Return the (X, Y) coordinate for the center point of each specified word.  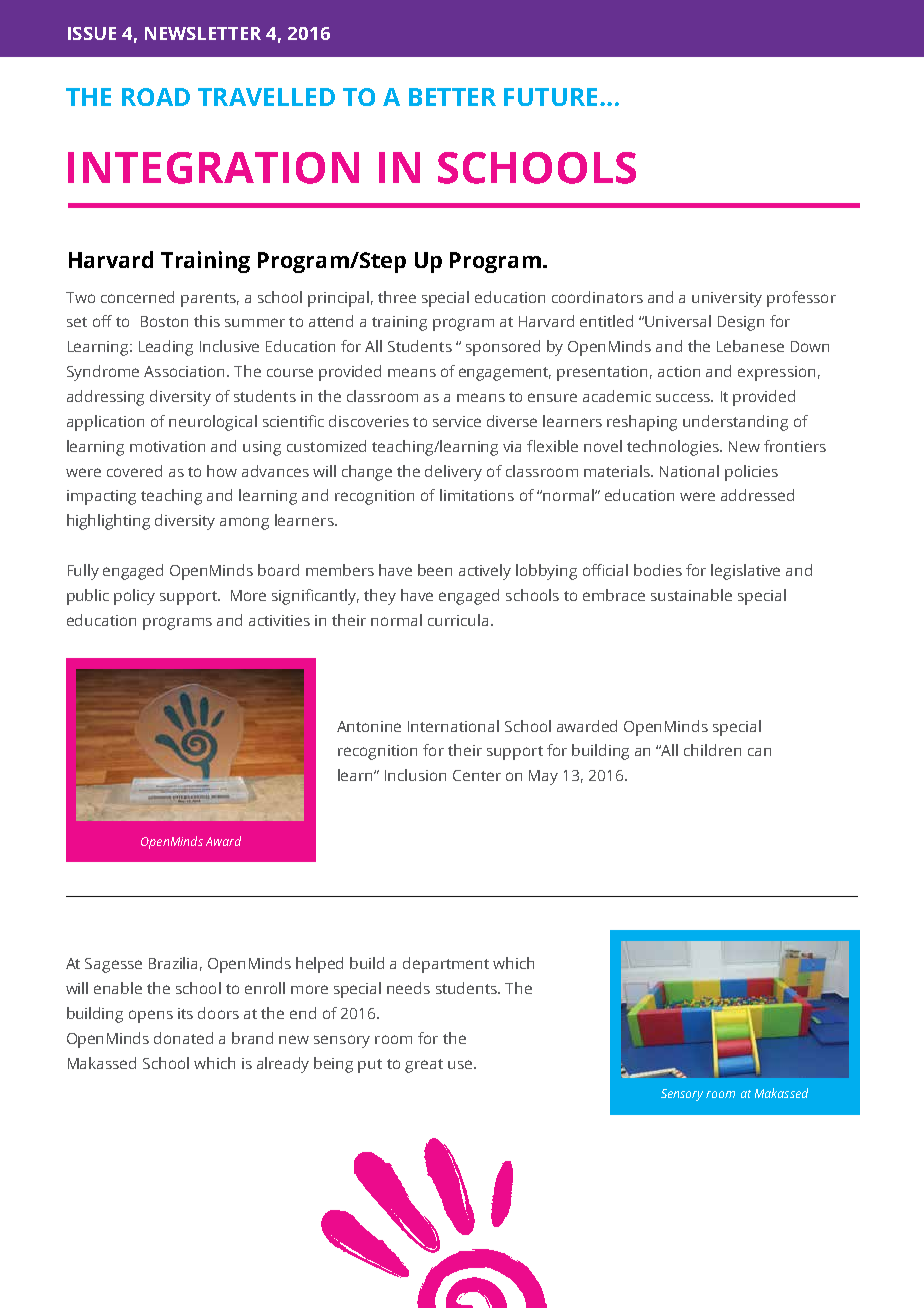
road (156, 97)
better (452, 97)
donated (183, 1038)
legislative (745, 572)
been (435, 570)
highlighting (108, 522)
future (550, 97)
